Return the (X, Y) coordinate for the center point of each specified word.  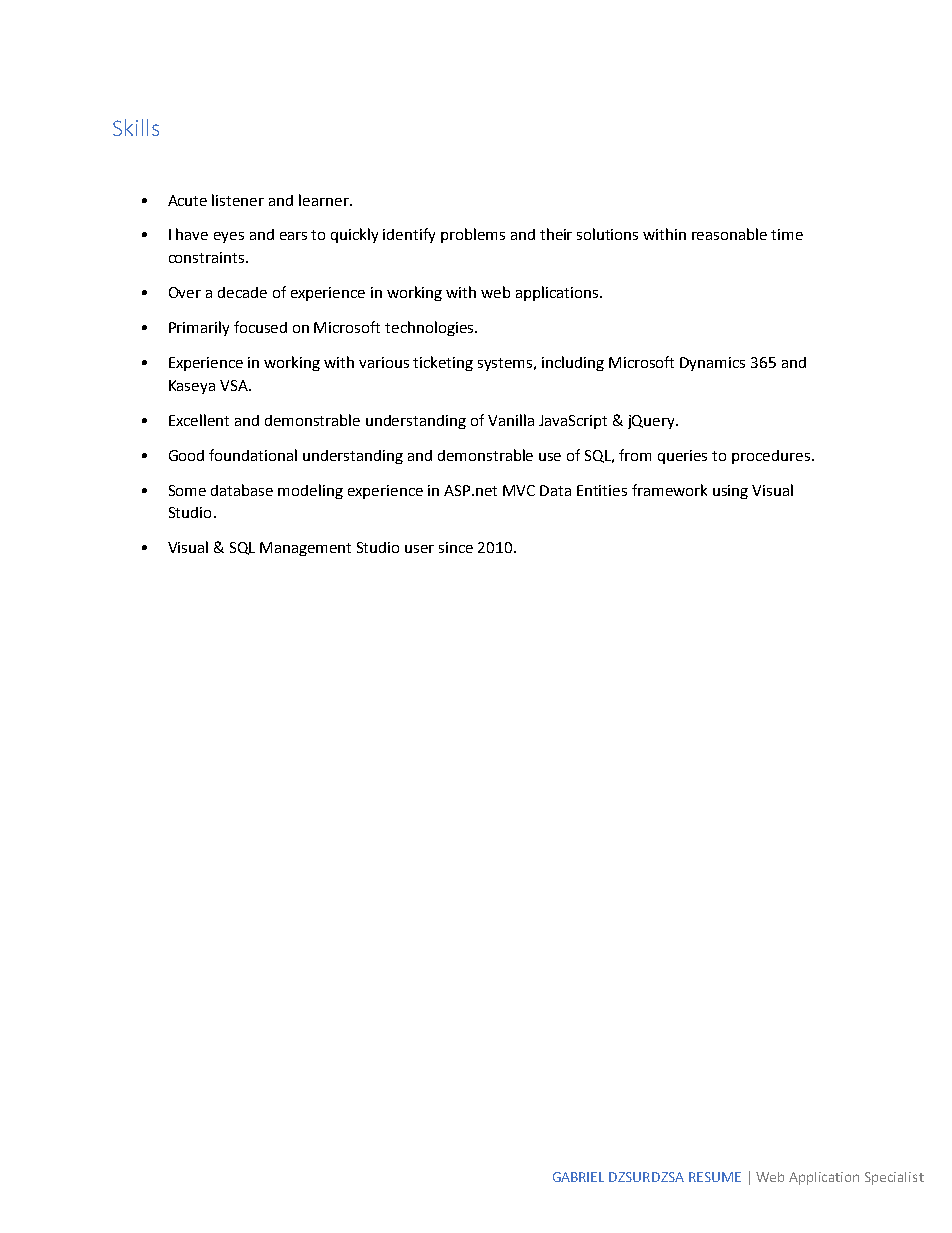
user (419, 549)
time (787, 234)
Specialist (894, 1178)
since (456, 547)
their (556, 234)
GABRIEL (578, 1177)
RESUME (715, 1177)
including (573, 363)
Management (305, 549)
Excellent (199, 420)
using (730, 492)
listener (238, 200)
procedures (771, 457)
